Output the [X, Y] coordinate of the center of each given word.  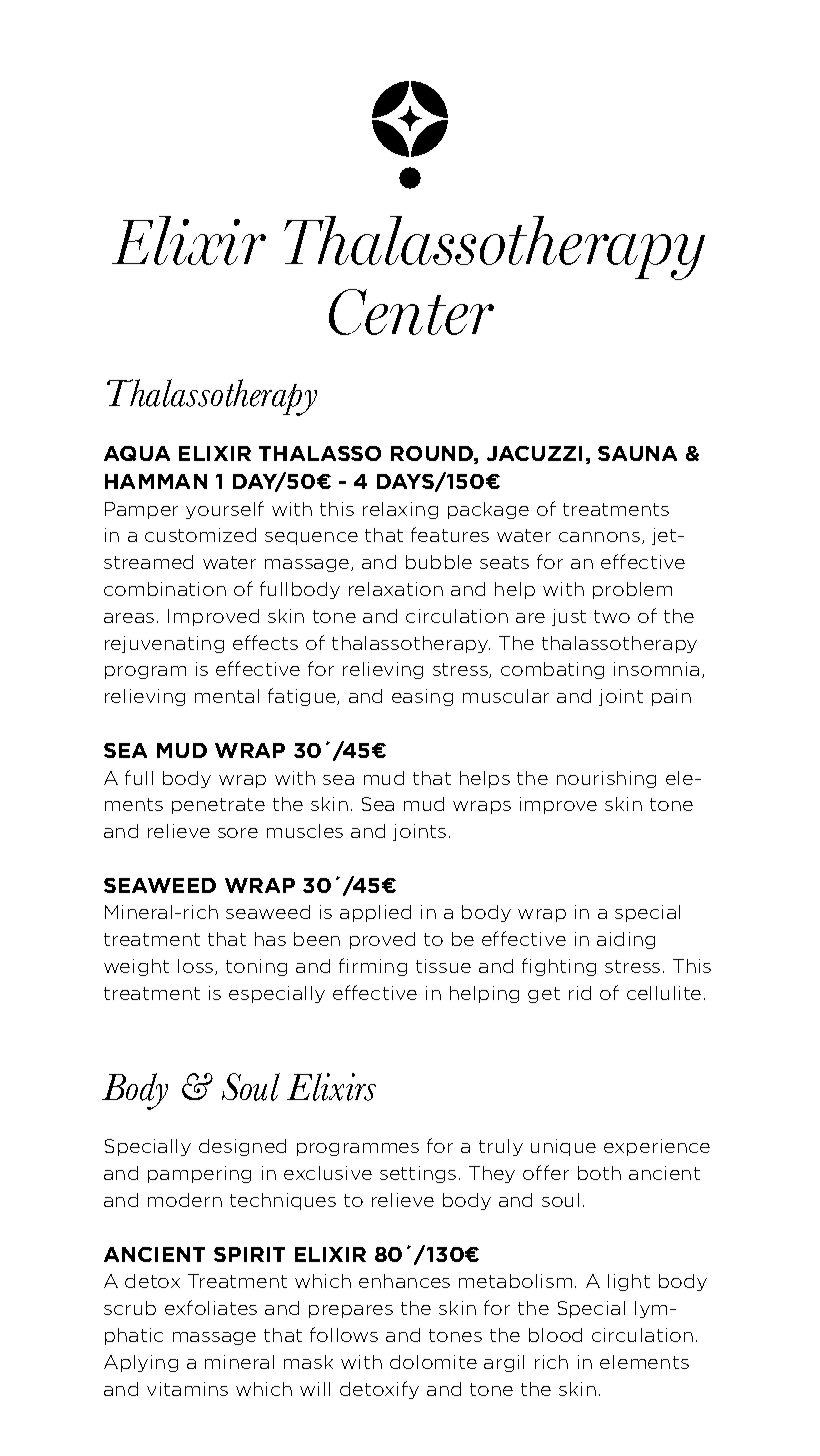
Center [411, 312]
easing [422, 697]
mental [227, 696]
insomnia [656, 669]
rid [580, 993]
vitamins [187, 1389]
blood [555, 1335]
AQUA [137, 453]
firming [373, 967]
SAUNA [637, 453]
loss [197, 967]
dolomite [433, 1362]
